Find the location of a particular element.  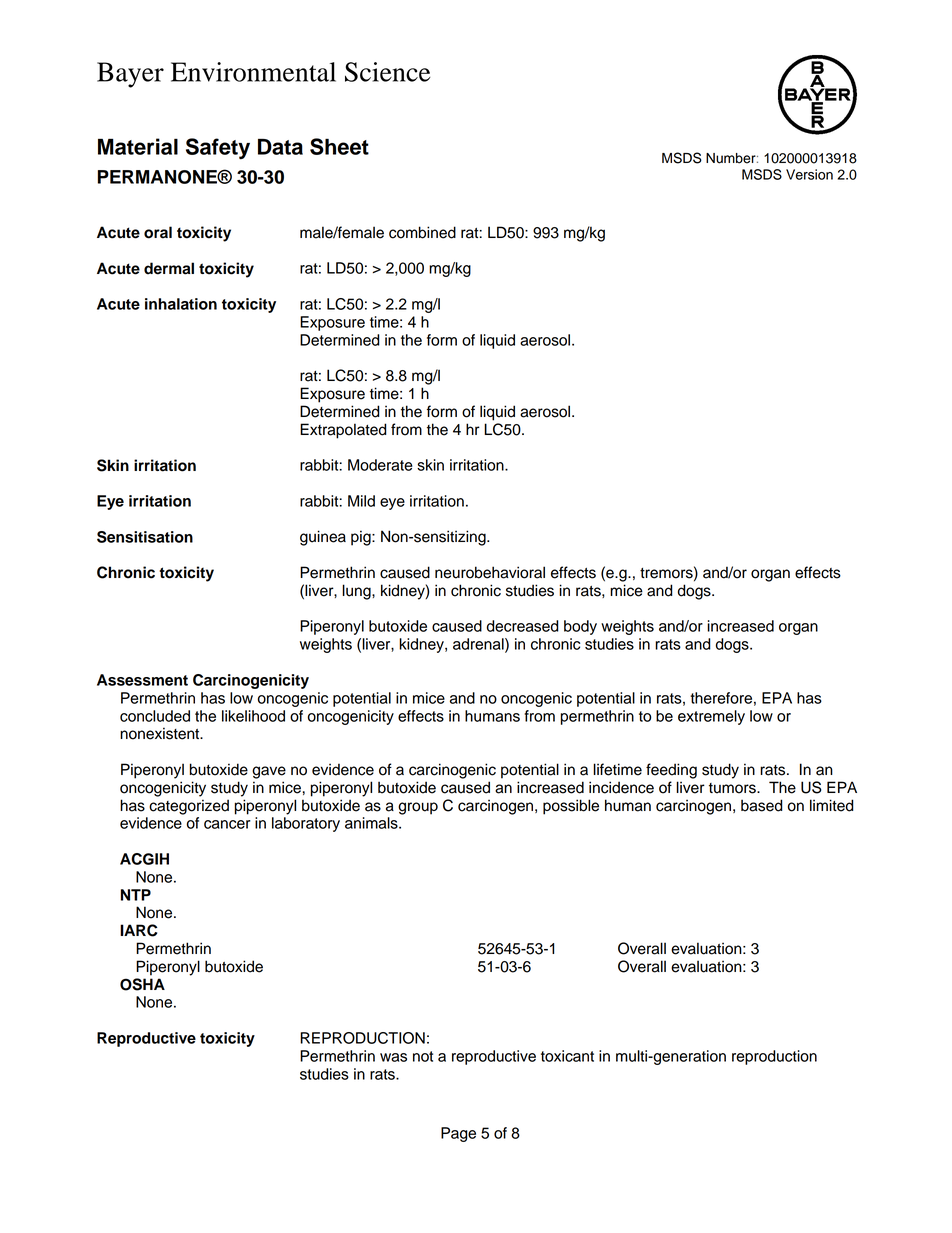

Version is located at coordinates (809, 174).
